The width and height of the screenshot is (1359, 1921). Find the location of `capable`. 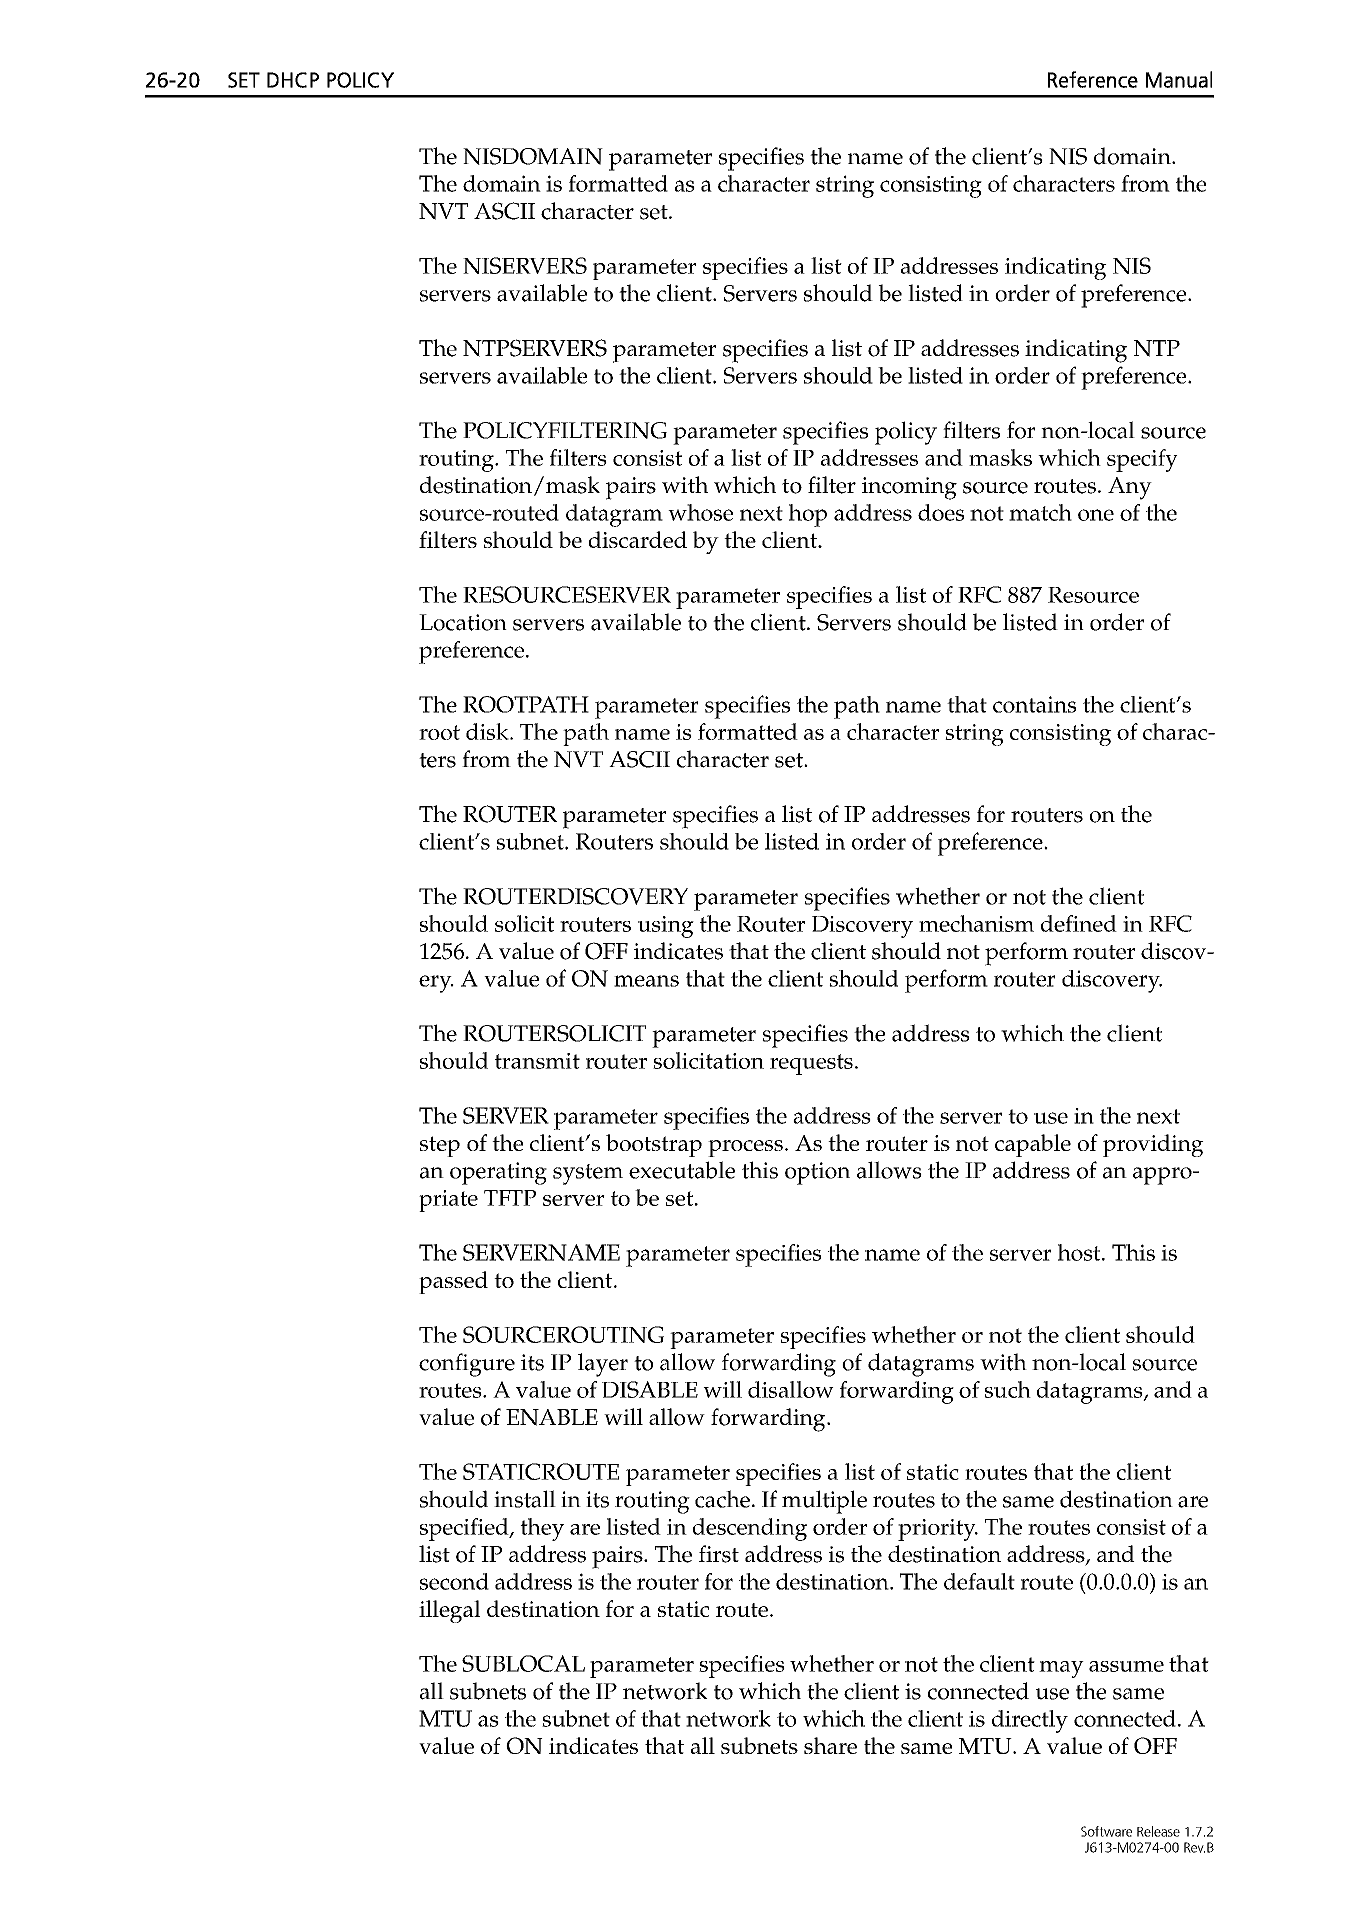

capable is located at coordinates (1033, 1145).
